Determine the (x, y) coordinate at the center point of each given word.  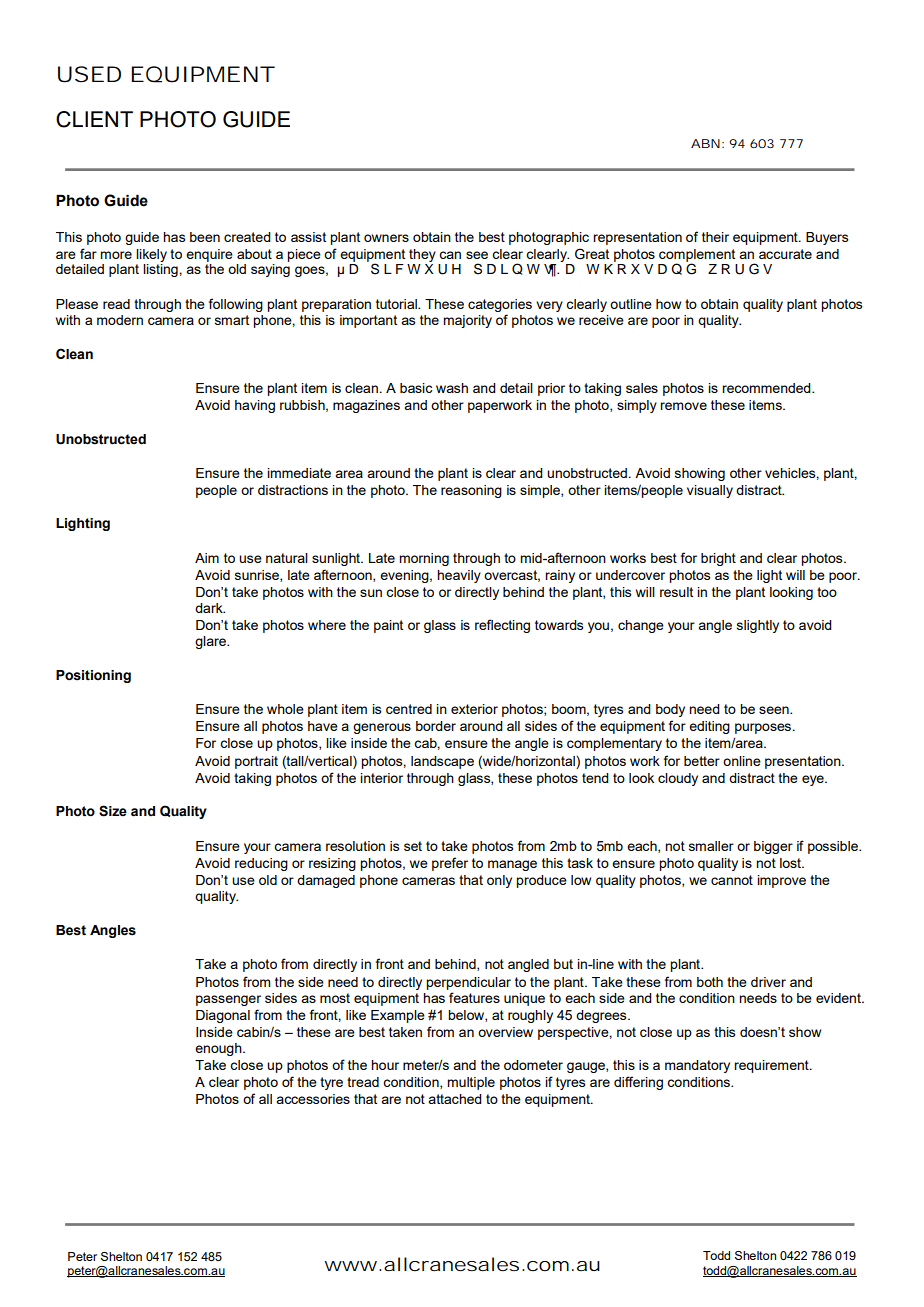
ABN (705, 143)
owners (386, 238)
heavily (459, 576)
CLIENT (94, 119)
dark (210, 608)
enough (219, 1049)
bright (718, 559)
